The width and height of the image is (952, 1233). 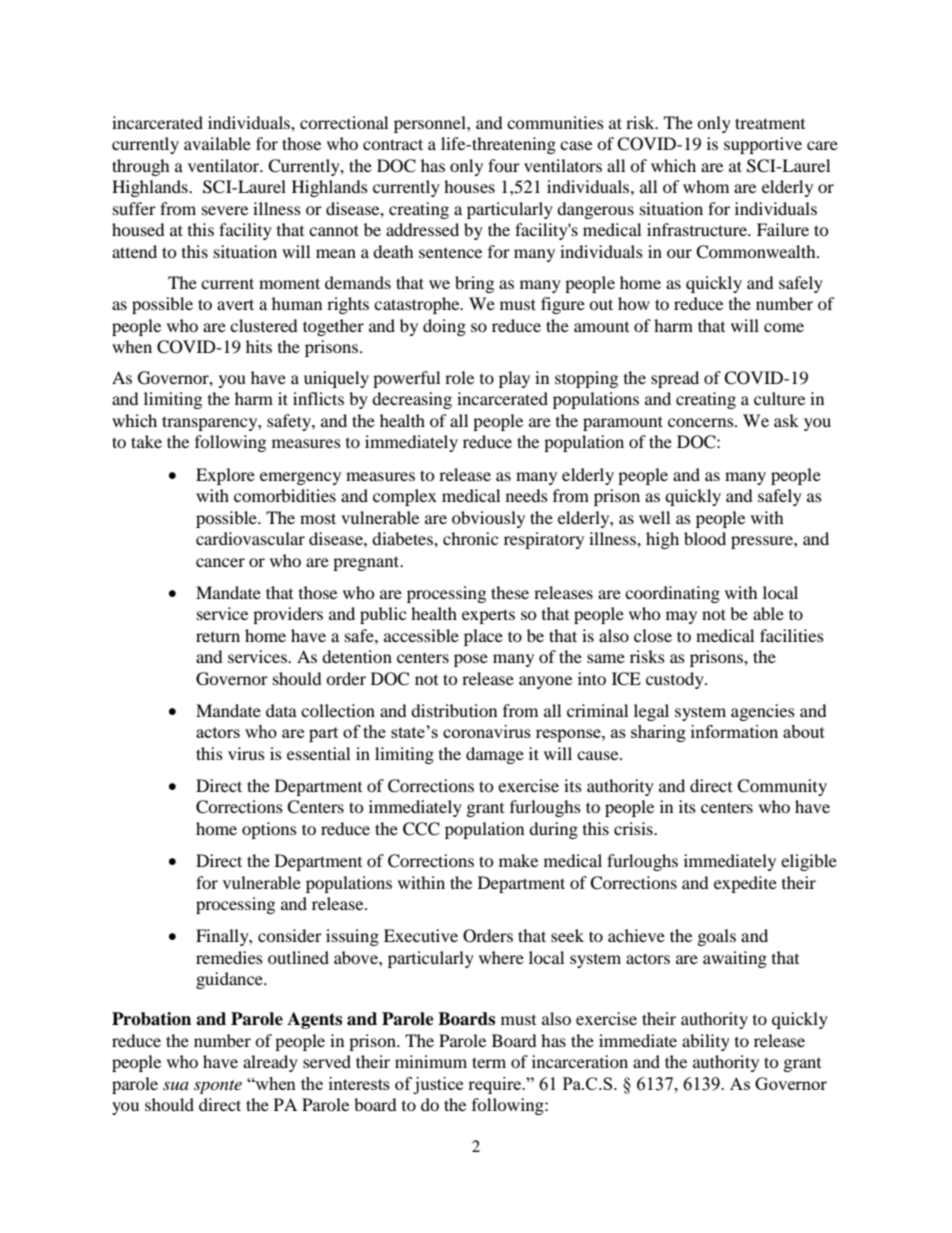 I want to click on already, so click(x=270, y=1063).
